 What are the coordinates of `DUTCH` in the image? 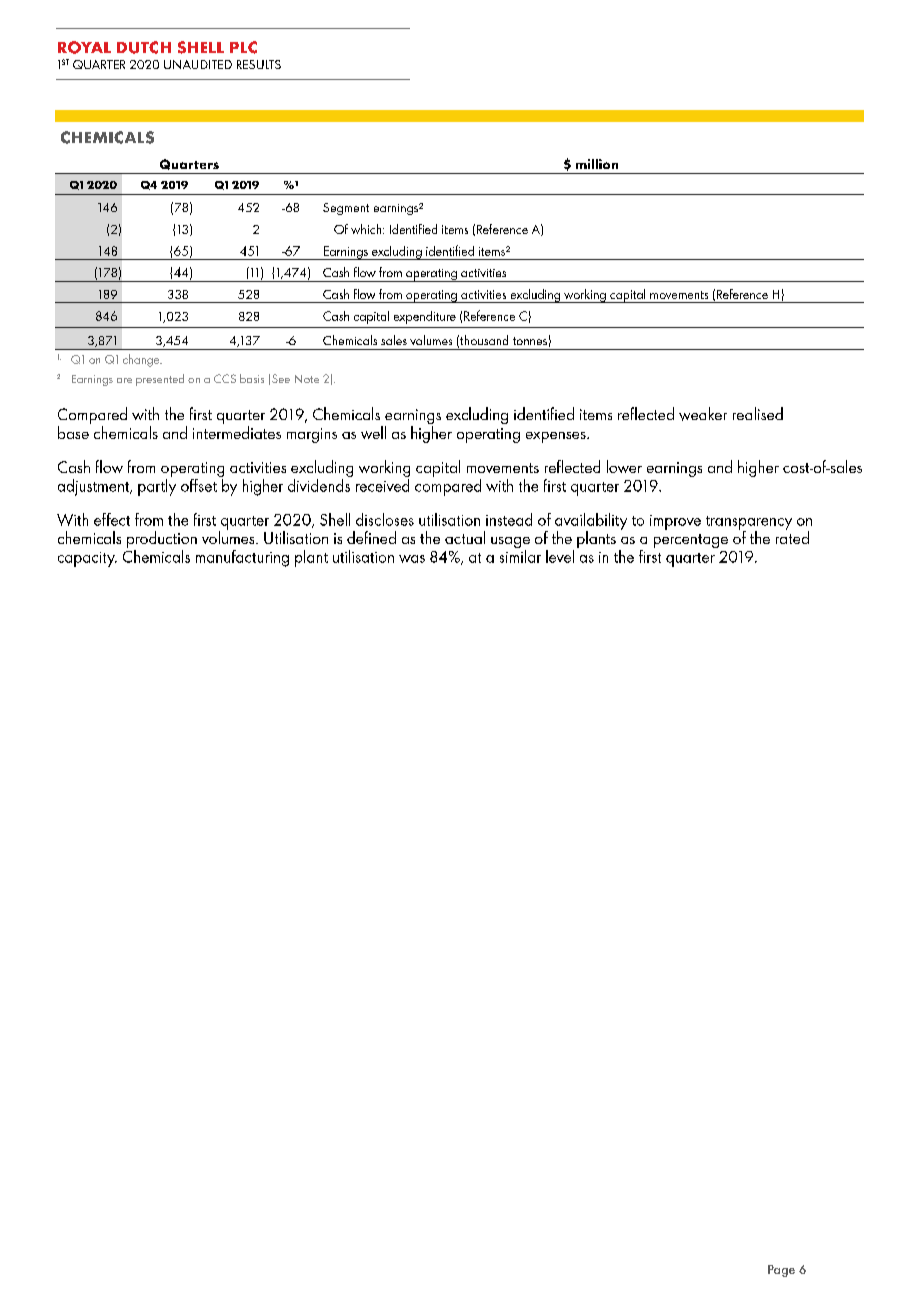 It's located at (144, 47).
